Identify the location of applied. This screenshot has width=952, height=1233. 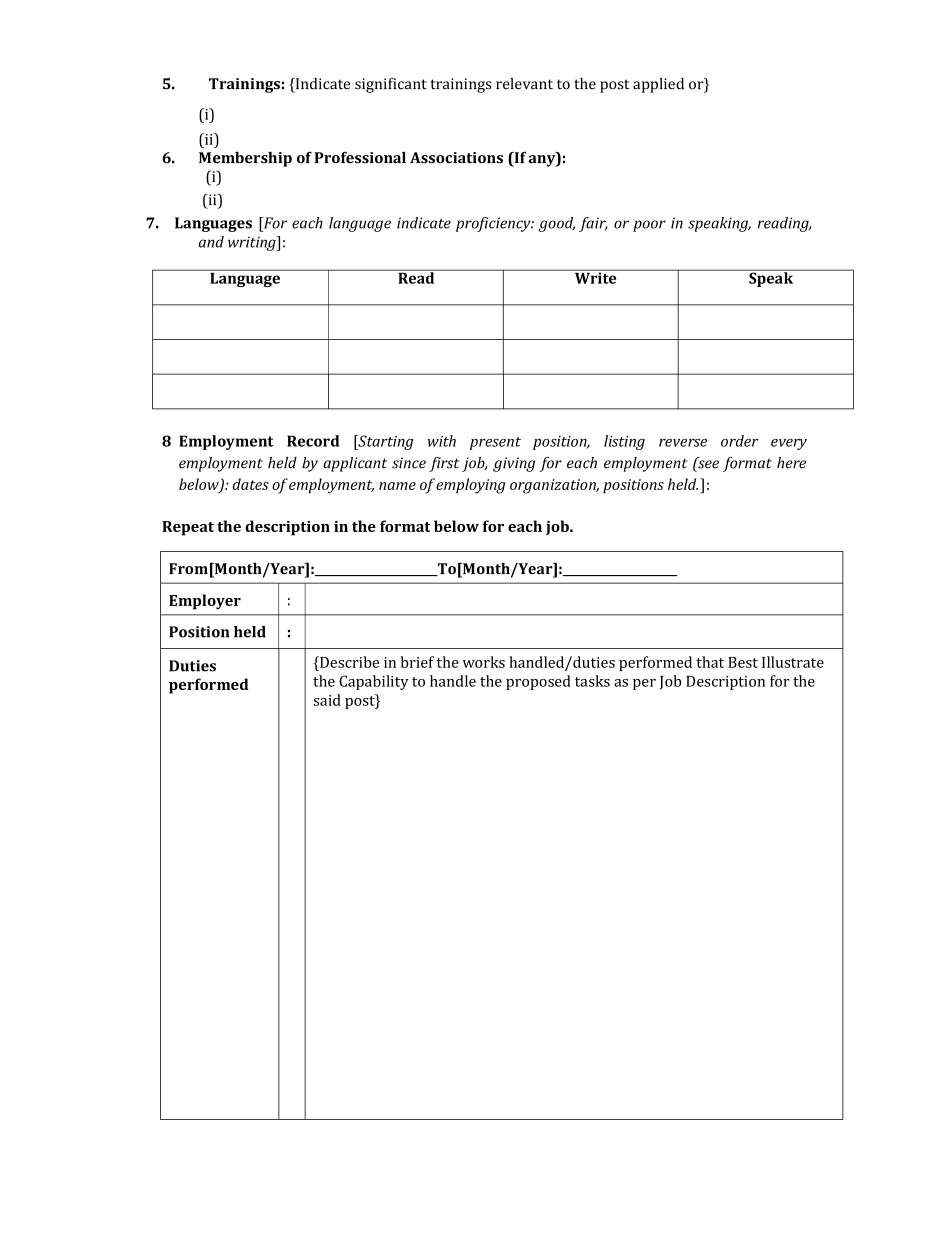
(658, 85).
